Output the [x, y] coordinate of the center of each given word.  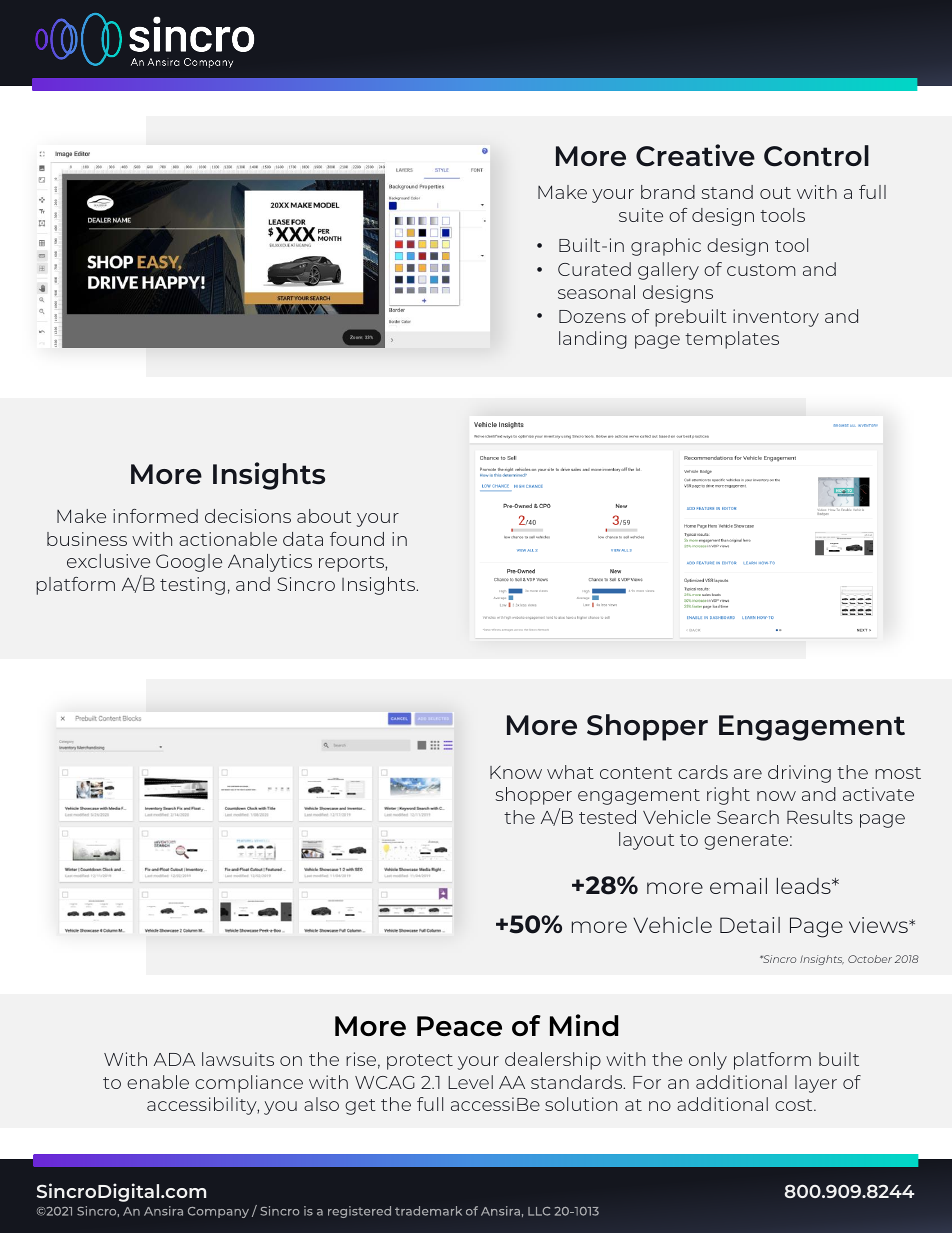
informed [155, 516]
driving [799, 774]
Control [816, 156]
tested [607, 817]
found [357, 539]
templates [732, 340]
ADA [174, 1059]
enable [158, 1082]
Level [470, 1082]
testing [192, 586]
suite [641, 215]
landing [593, 340]
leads [805, 886]
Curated [594, 269]
